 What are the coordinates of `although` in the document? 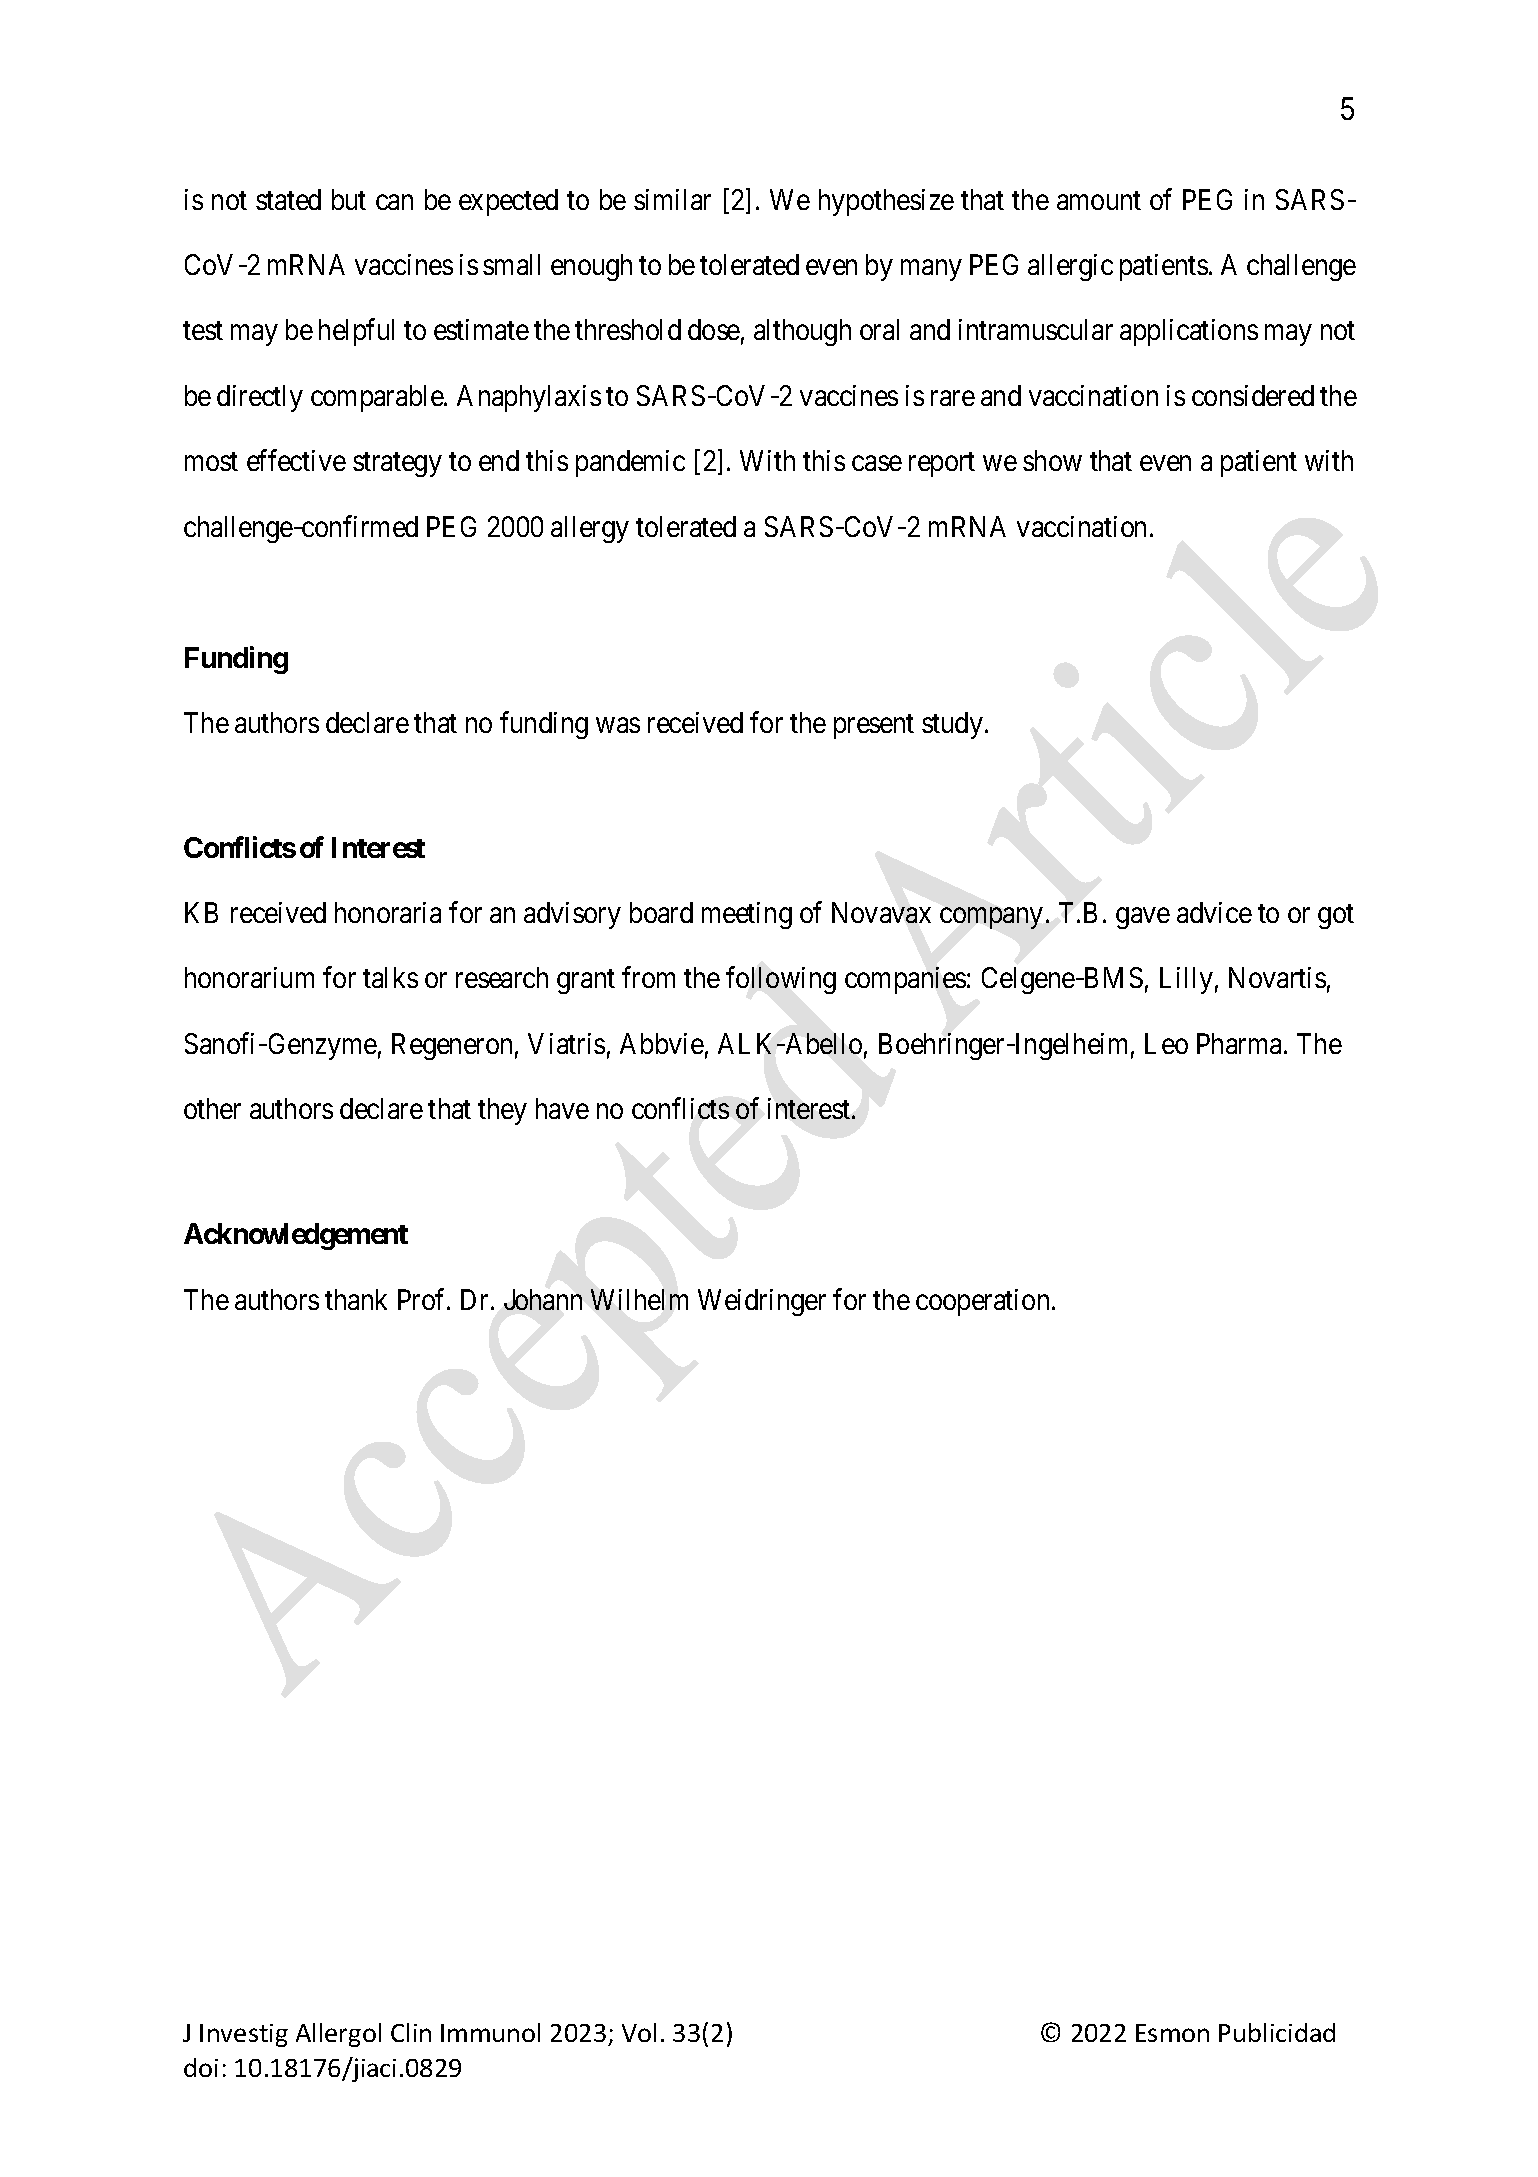 It's located at (802, 332).
